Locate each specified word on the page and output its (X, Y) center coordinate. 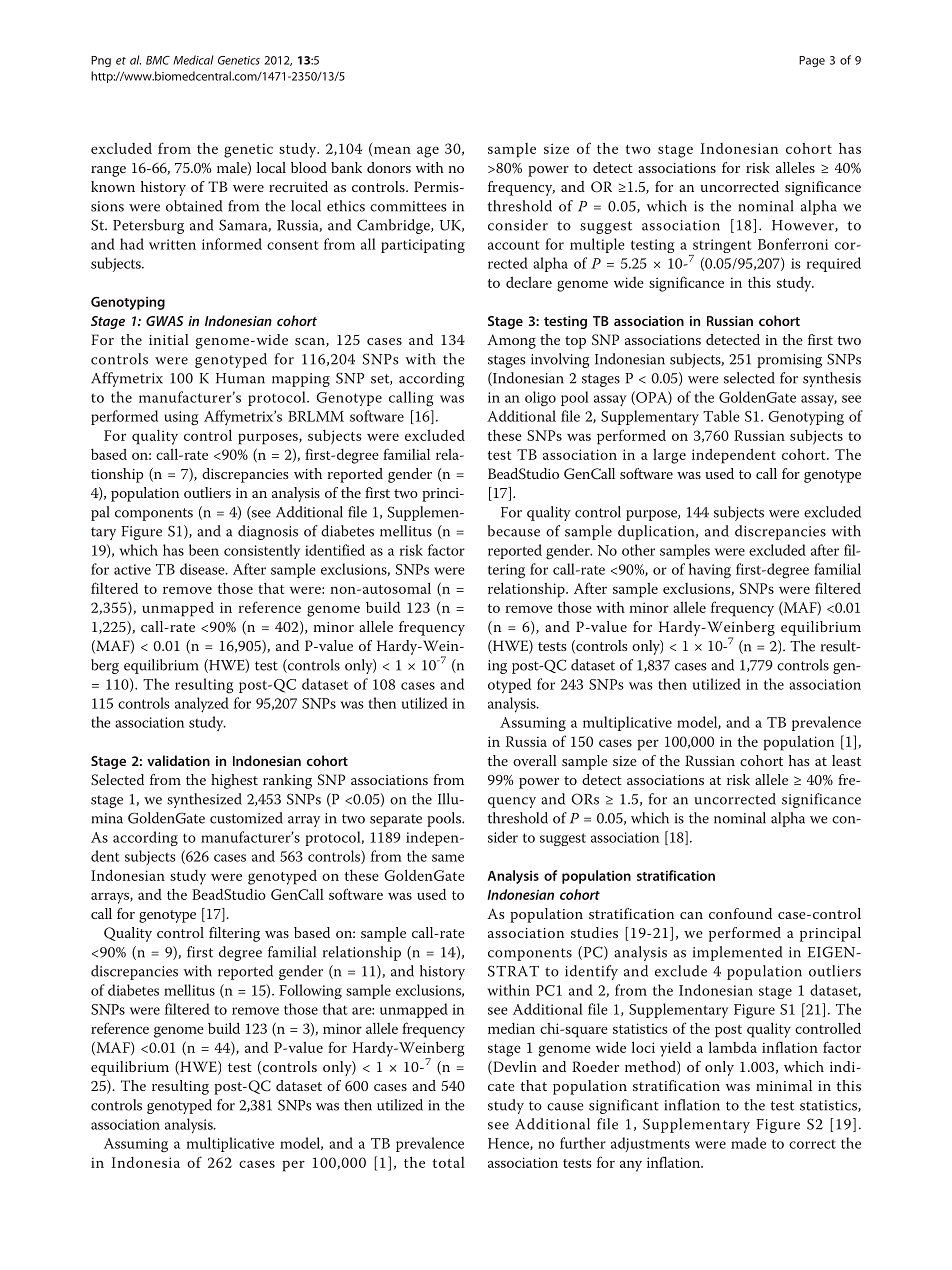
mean (392, 150)
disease (203, 569)
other (638, 550)
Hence (509, 1144)
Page (812, 61)
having (710, 571)
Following (310, 991)
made (748, 1143)
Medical (193, 60)
